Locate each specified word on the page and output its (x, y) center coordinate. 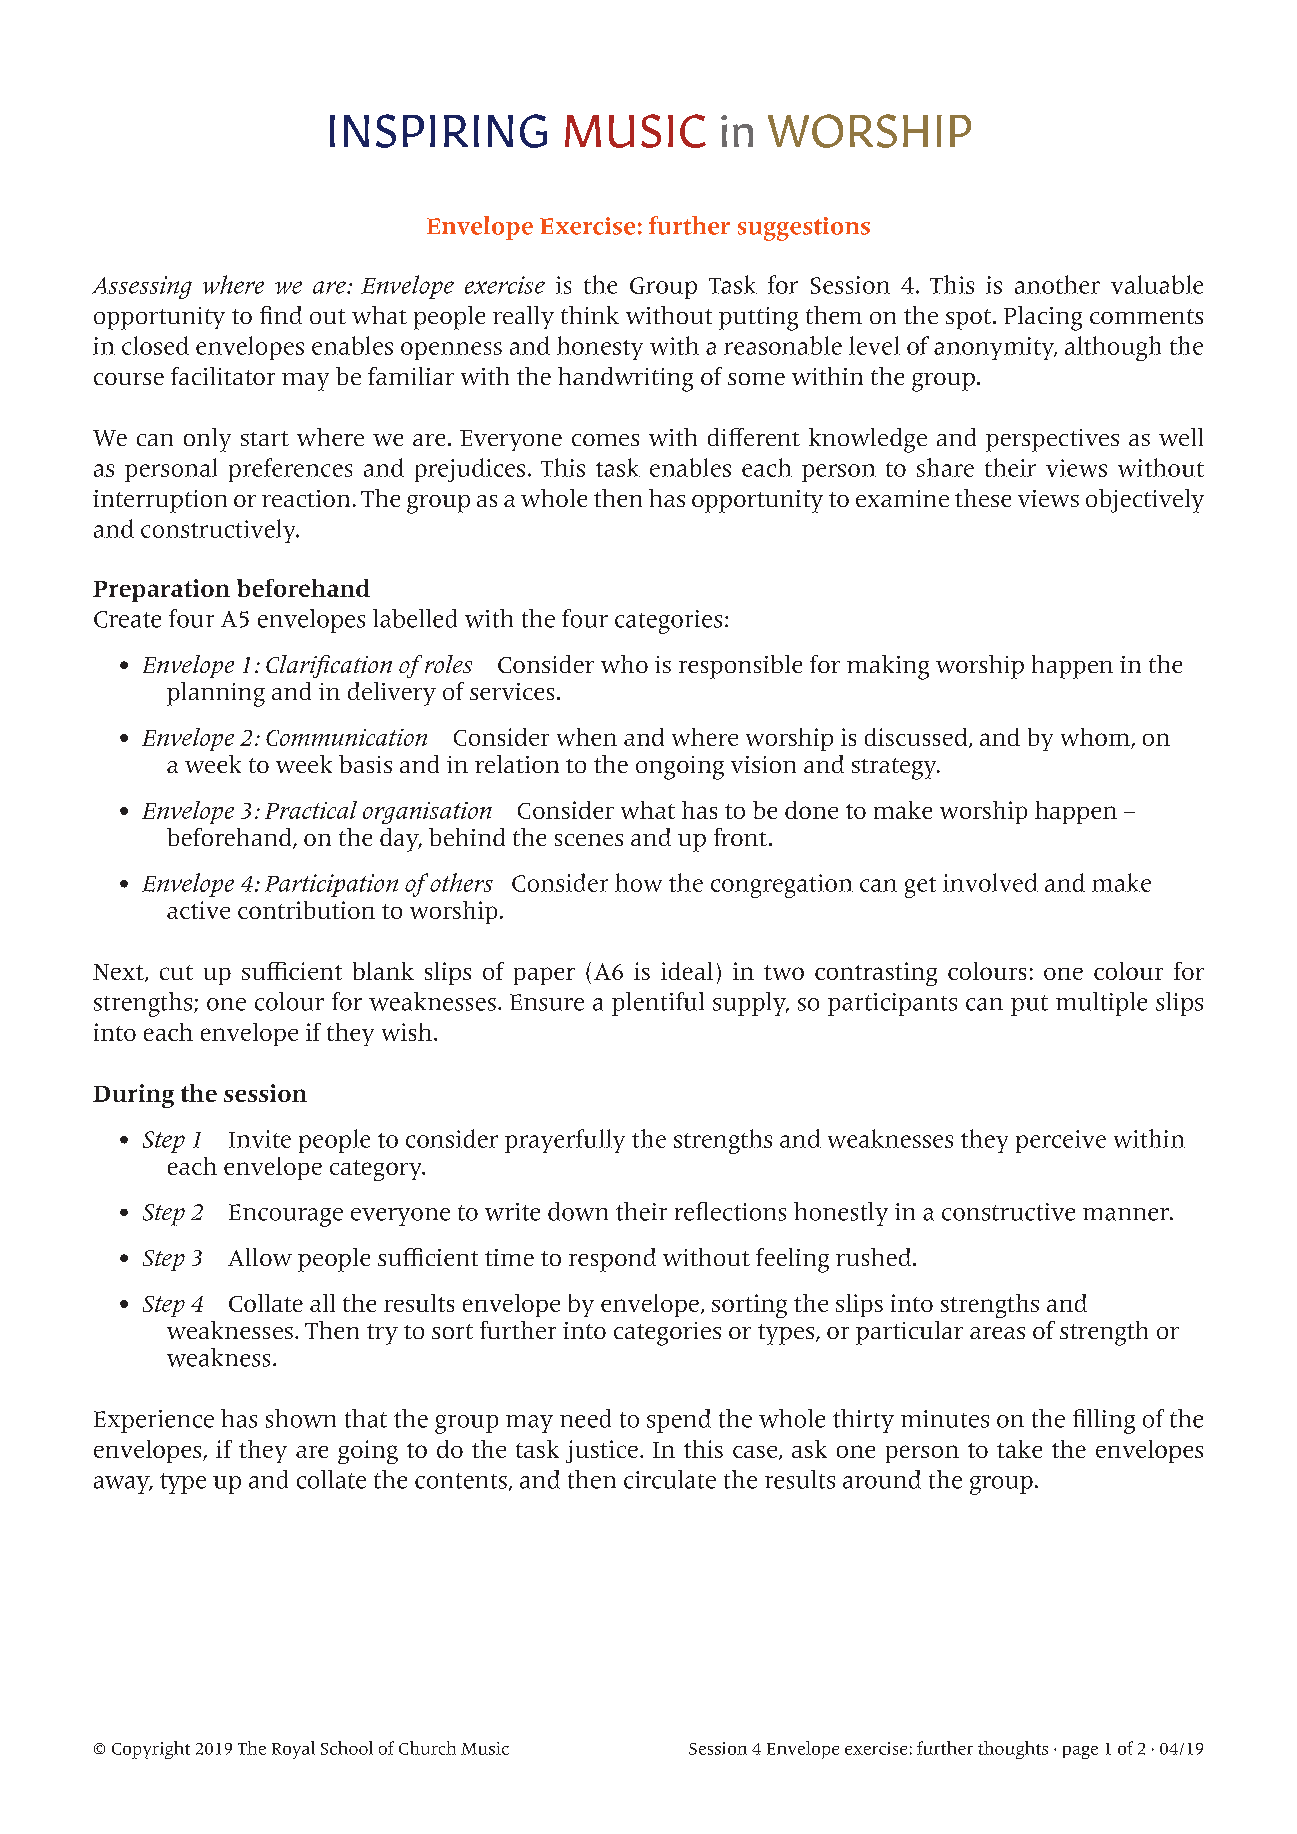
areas (997, 1333)
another (1057, 284)
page (1080, 1752)
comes (605, 440)
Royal (293, 1750)
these (983, 498)
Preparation (161, 590)
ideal (687, 971)
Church (427, 1748)
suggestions (804, 229)
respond (612, 1260)
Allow (260, 1257)
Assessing (142, 287)
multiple (1101, 1004)
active (198, 910)
